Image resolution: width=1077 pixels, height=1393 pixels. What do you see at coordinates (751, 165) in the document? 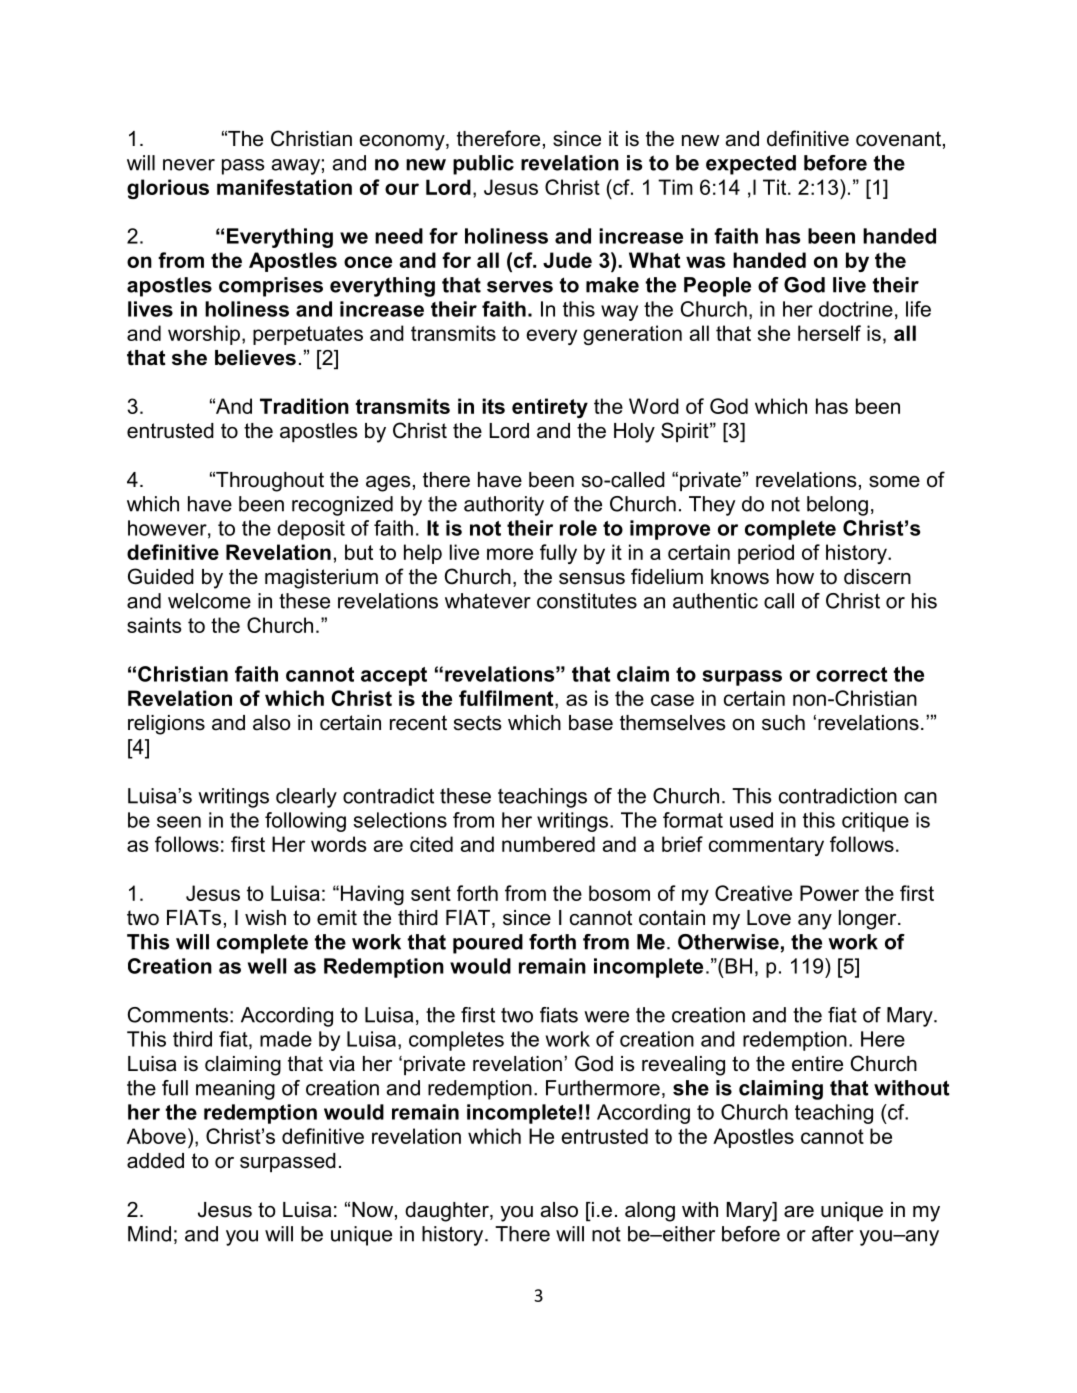
I see `expected` at bounding box center [751, 165].
